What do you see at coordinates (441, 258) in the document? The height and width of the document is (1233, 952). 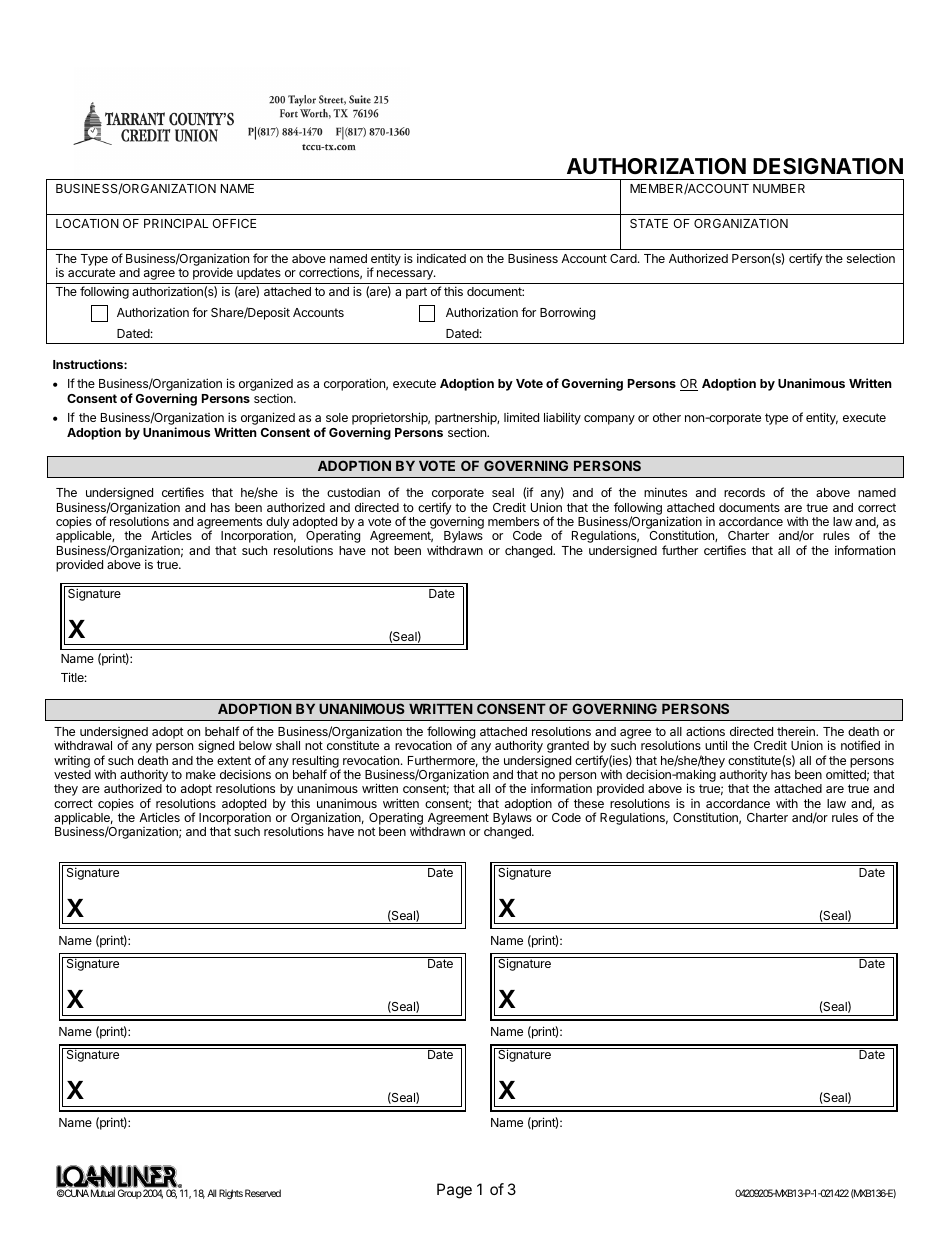 I see `indicated` at bounding box center [441, 258].
